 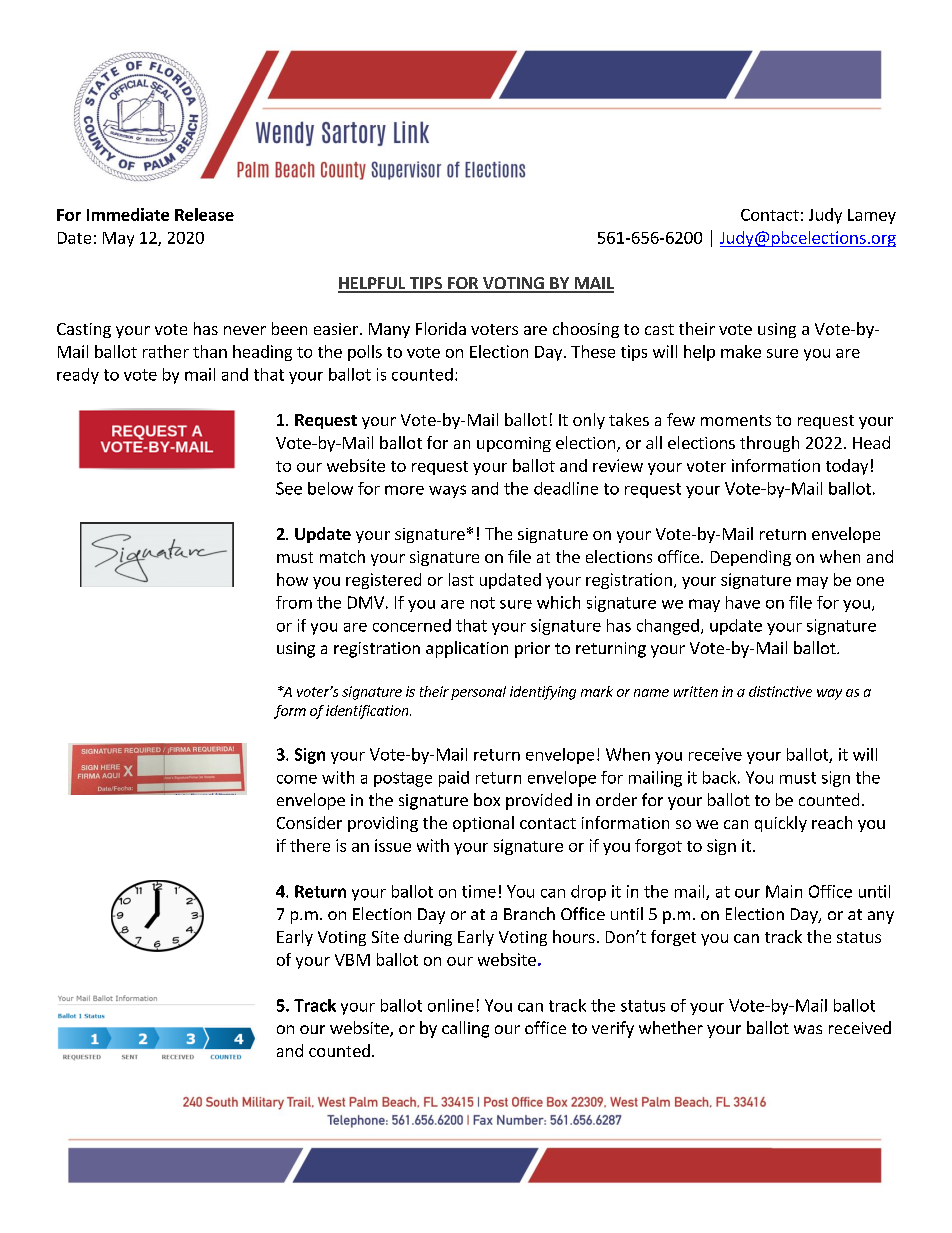 I want to click on Florida, so click(x=441, y=328).
